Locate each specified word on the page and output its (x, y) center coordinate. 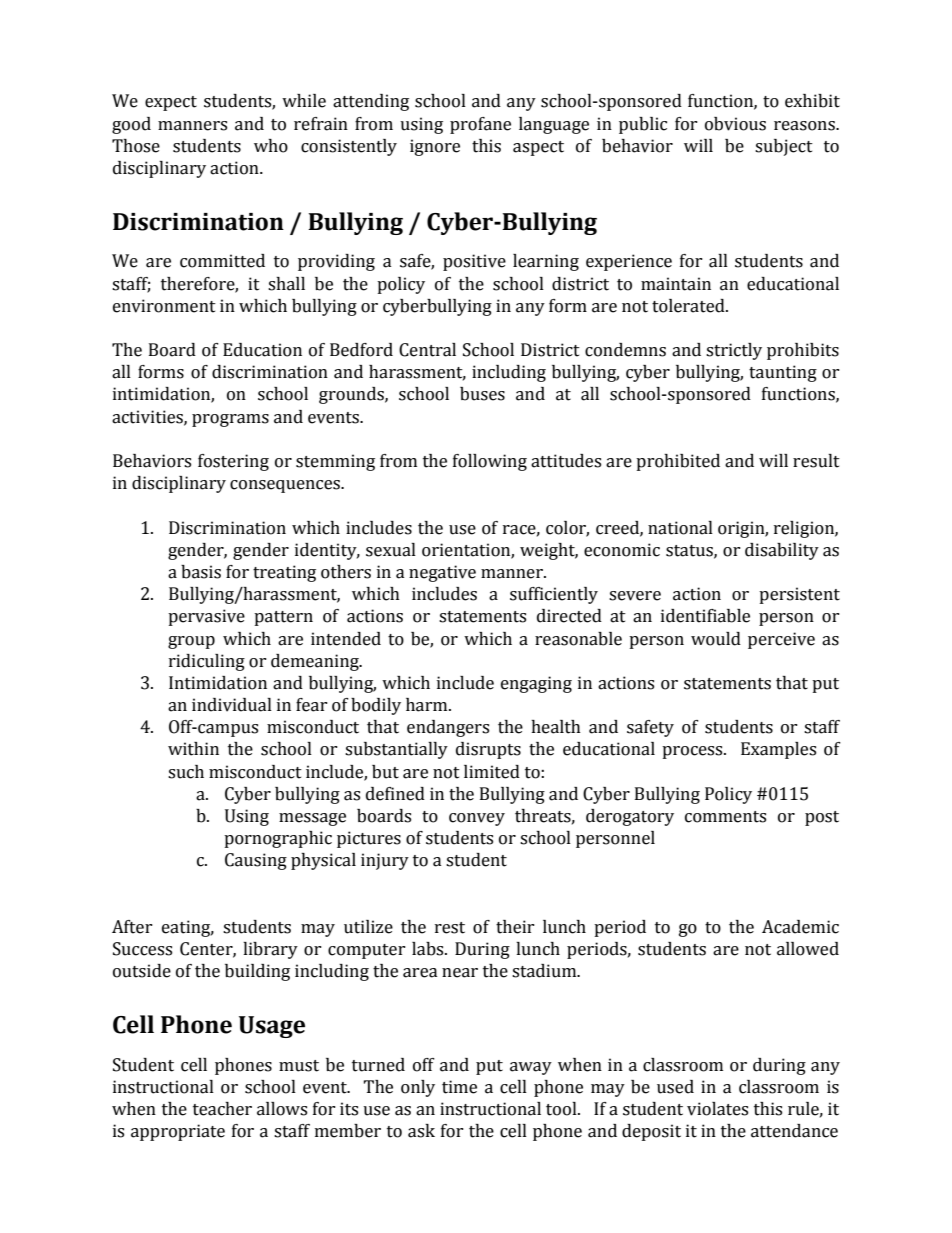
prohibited (678, 462)
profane (480, 125)
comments (725, 817)
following (490, 462)
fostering (233, 462)
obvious (735, 124)
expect (171, 103)
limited (492, 772)
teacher (222, 1109)
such (186, 772)
